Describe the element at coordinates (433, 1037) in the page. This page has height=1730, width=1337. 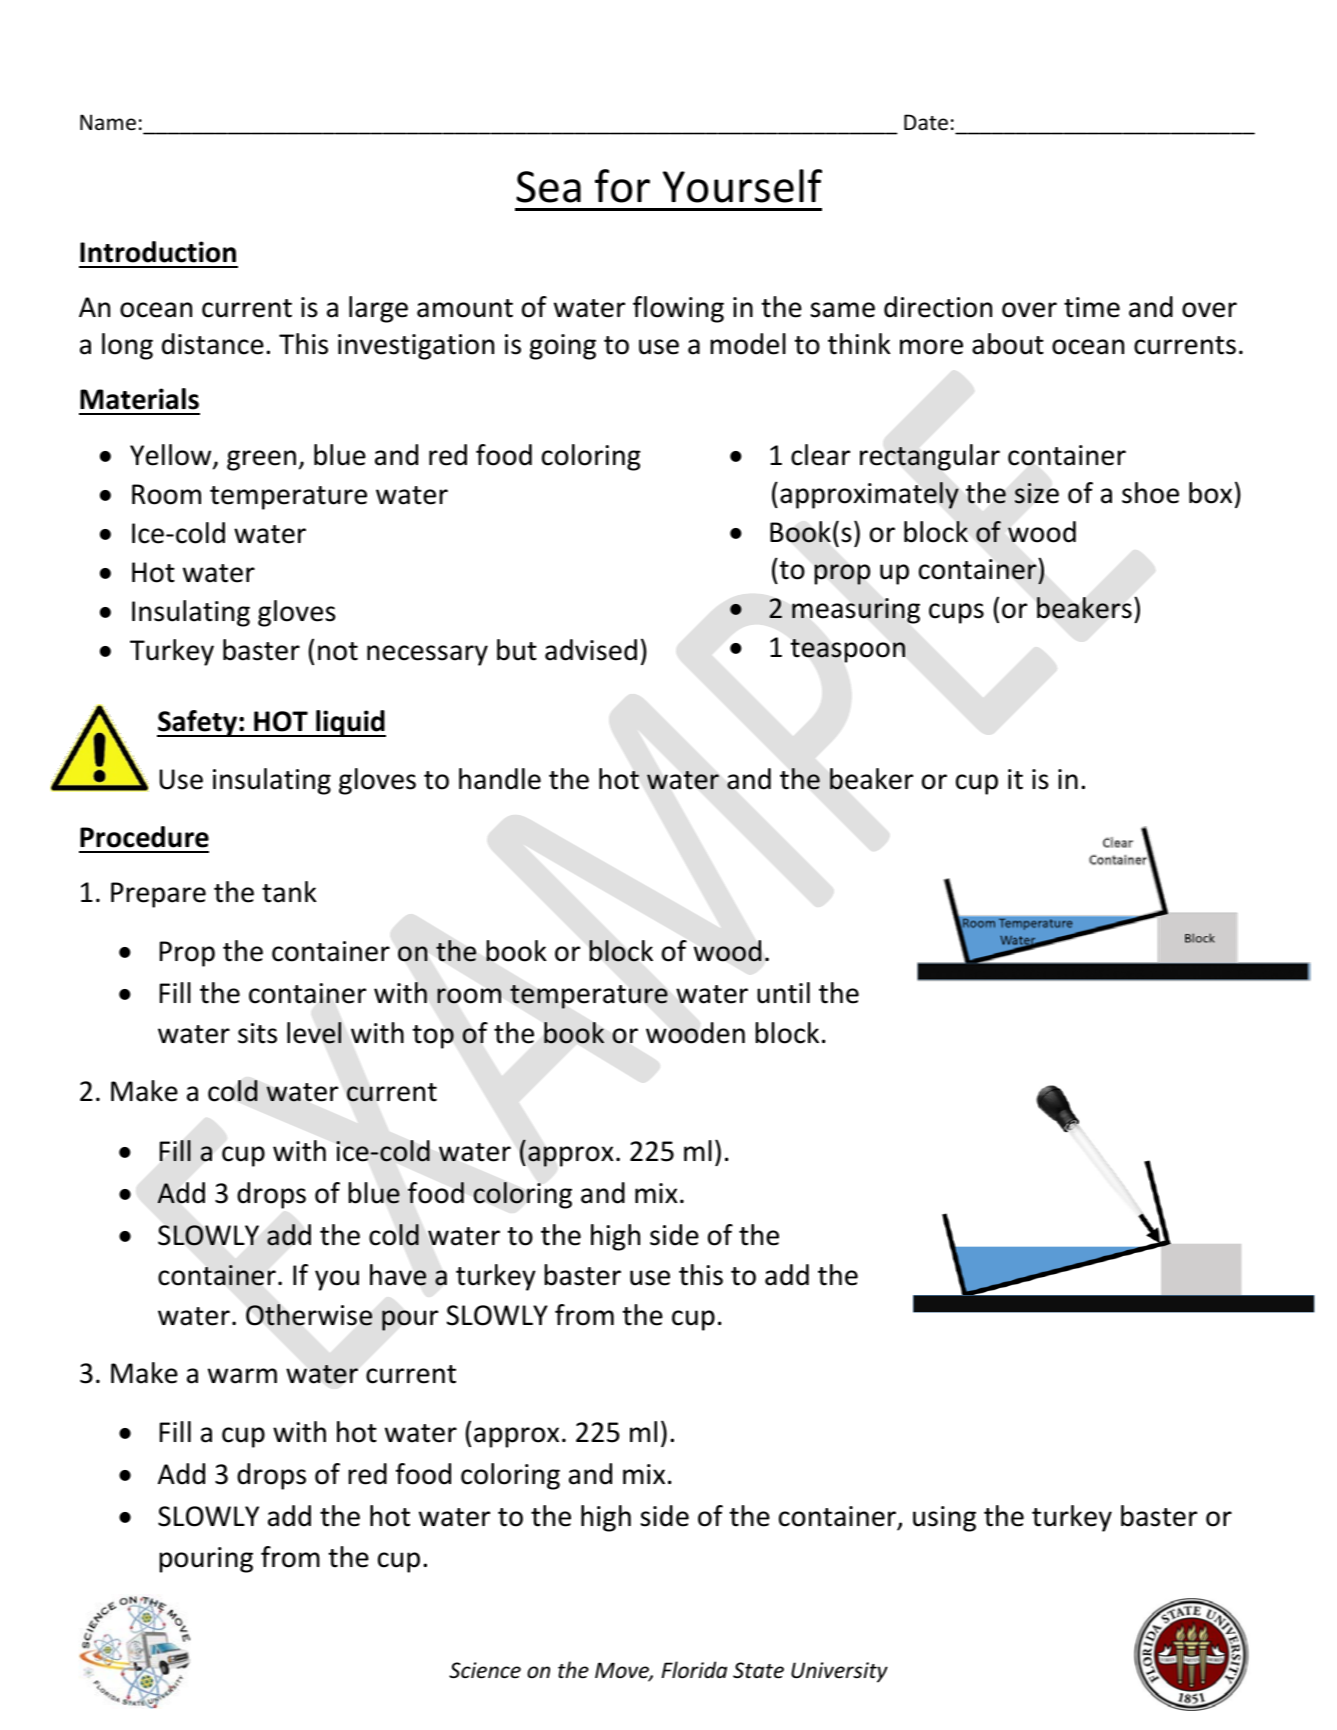
I see `top` at that location.
